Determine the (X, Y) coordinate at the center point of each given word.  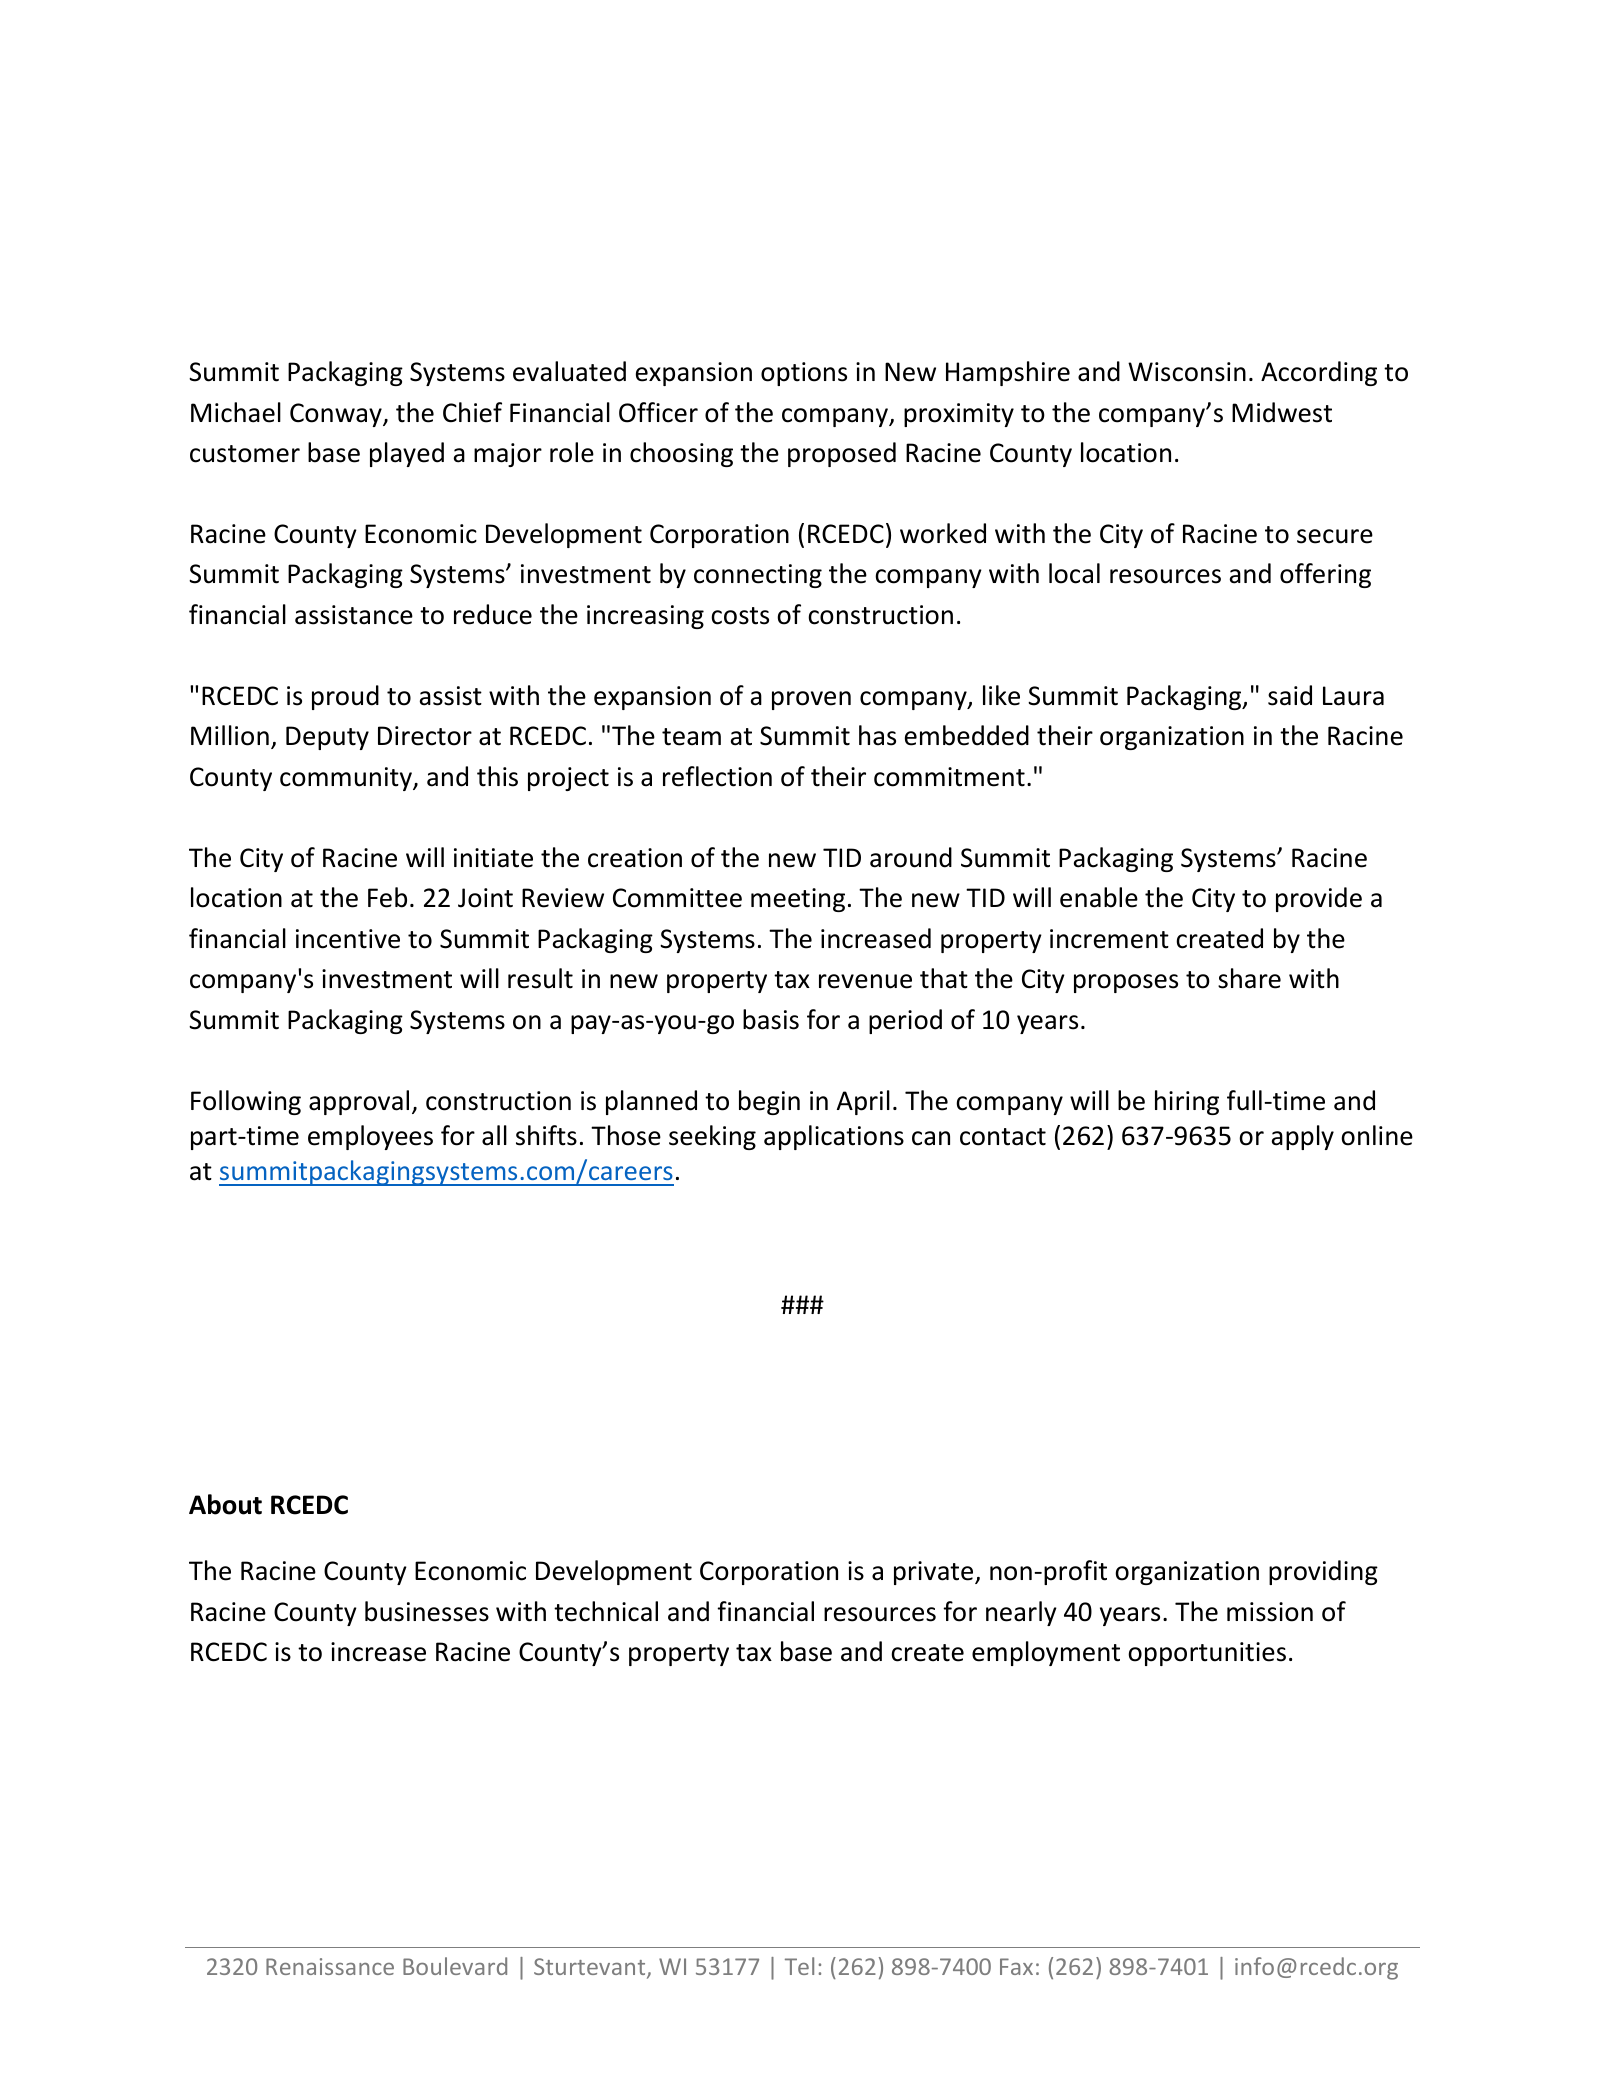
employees (370, 1137)
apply (1303, 1137)
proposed (842, 454)
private (935, 1573)
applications (834, 1137)
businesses (427, 1611)
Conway (337, 415)
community (347, 779)
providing (1323, 1572)
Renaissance (330, 1966)
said (1290, 695)
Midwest (1282, 412)
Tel (799, 1966)
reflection (717, 776)
